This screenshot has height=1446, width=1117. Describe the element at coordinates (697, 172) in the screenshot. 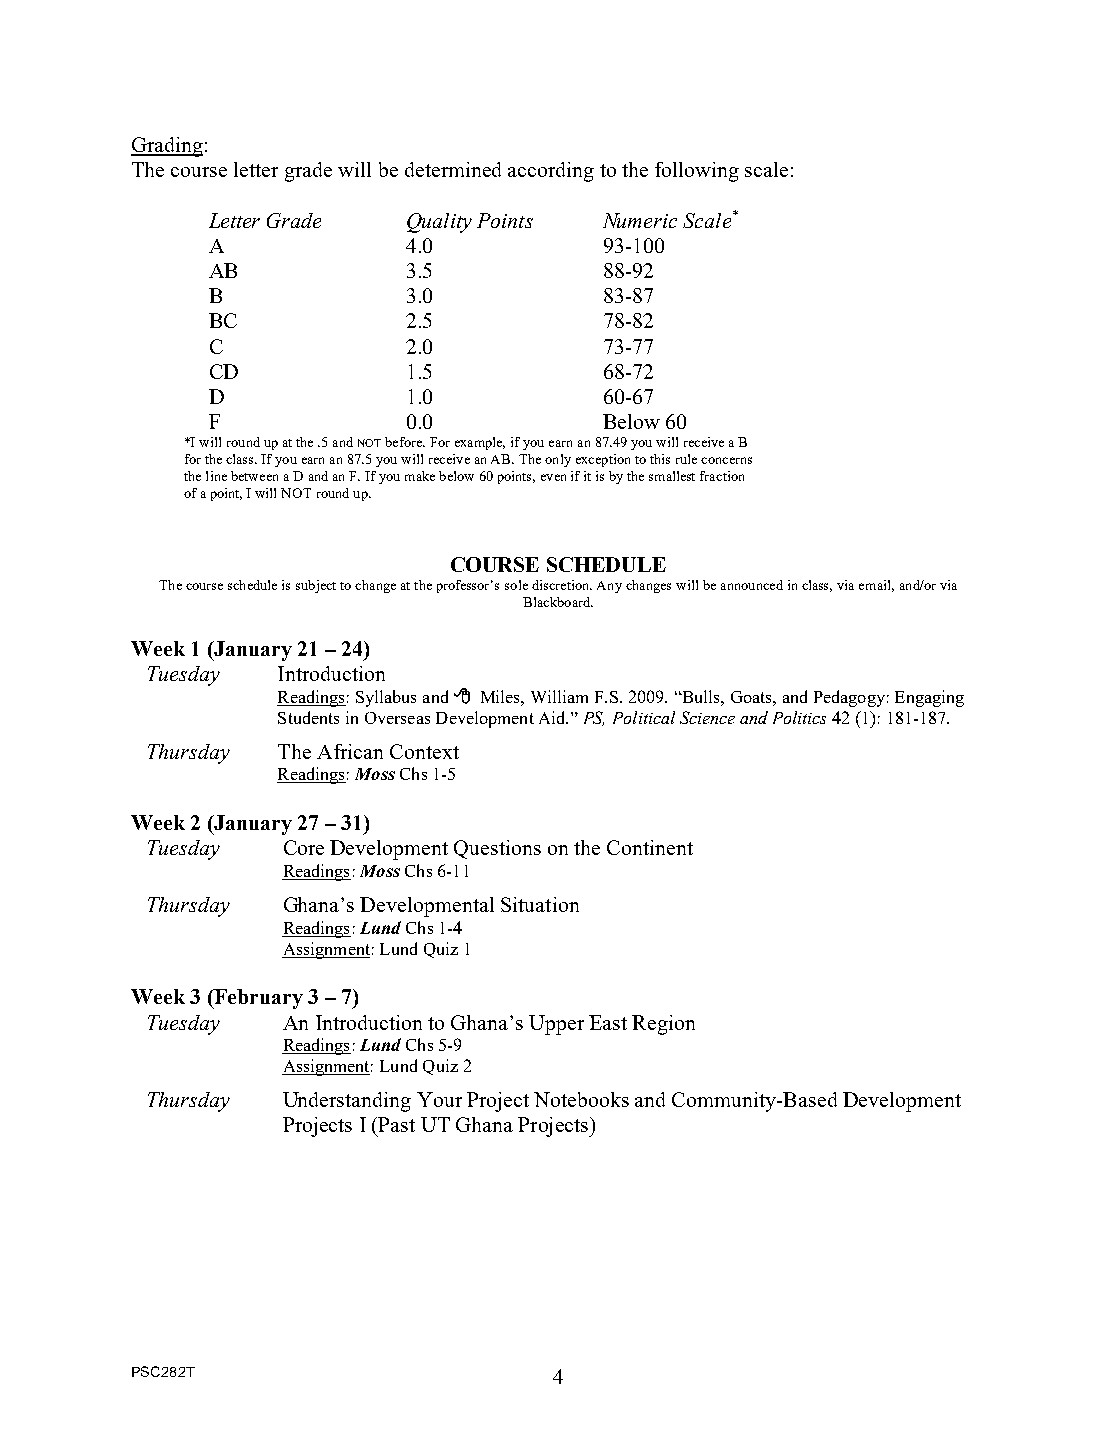

I see `following` at that location.
